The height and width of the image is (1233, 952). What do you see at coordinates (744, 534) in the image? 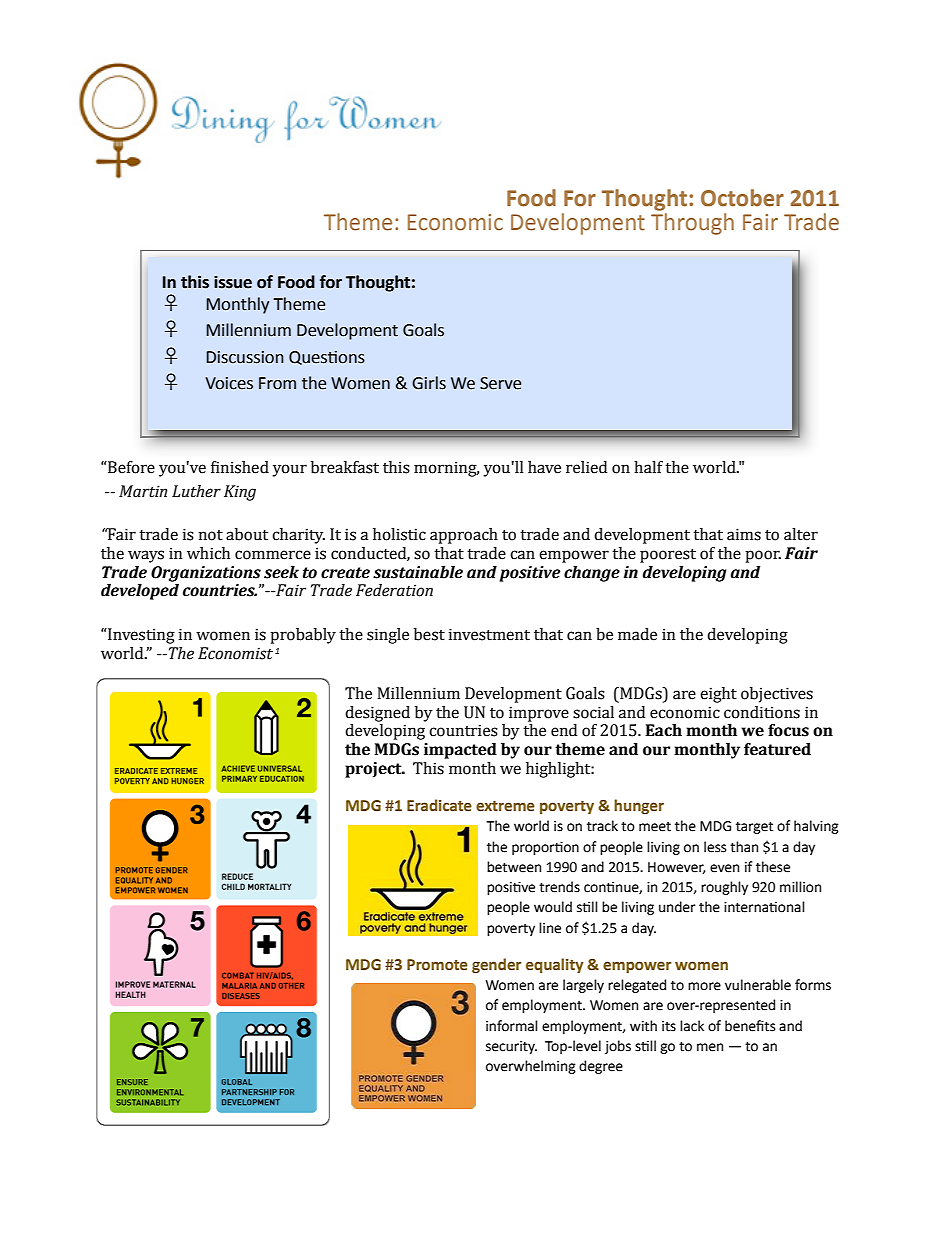
I see `aims` at bounding box center [744, 534].
